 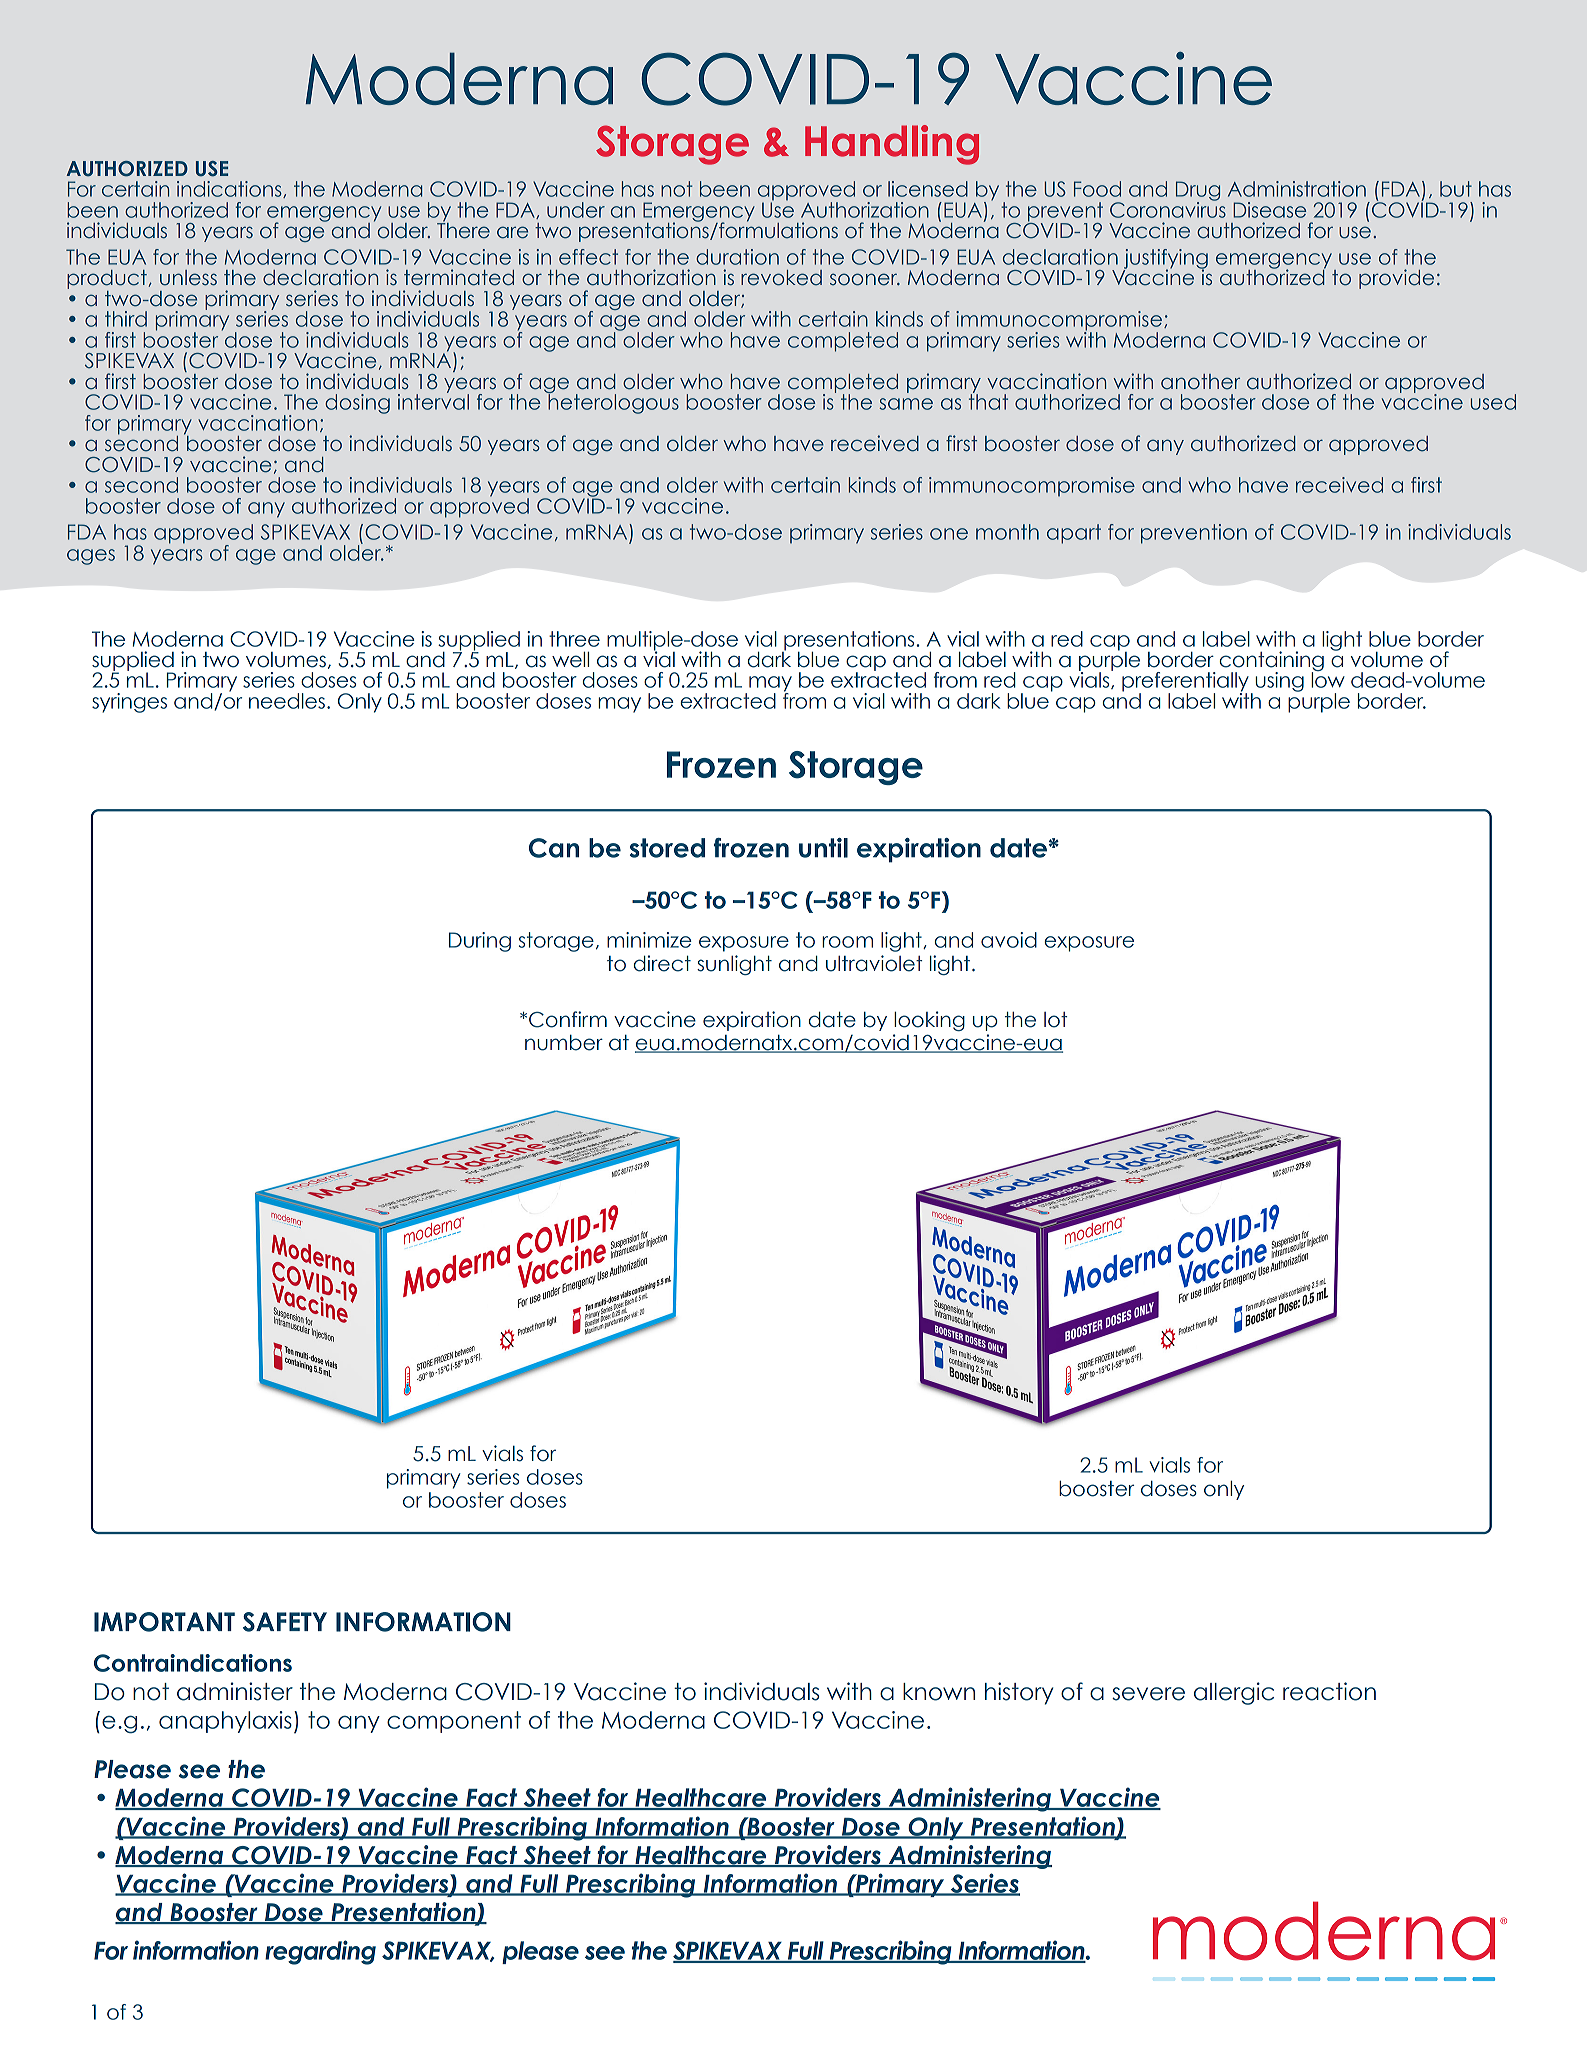 I want to click on known, so click(x=939, y=1692).
